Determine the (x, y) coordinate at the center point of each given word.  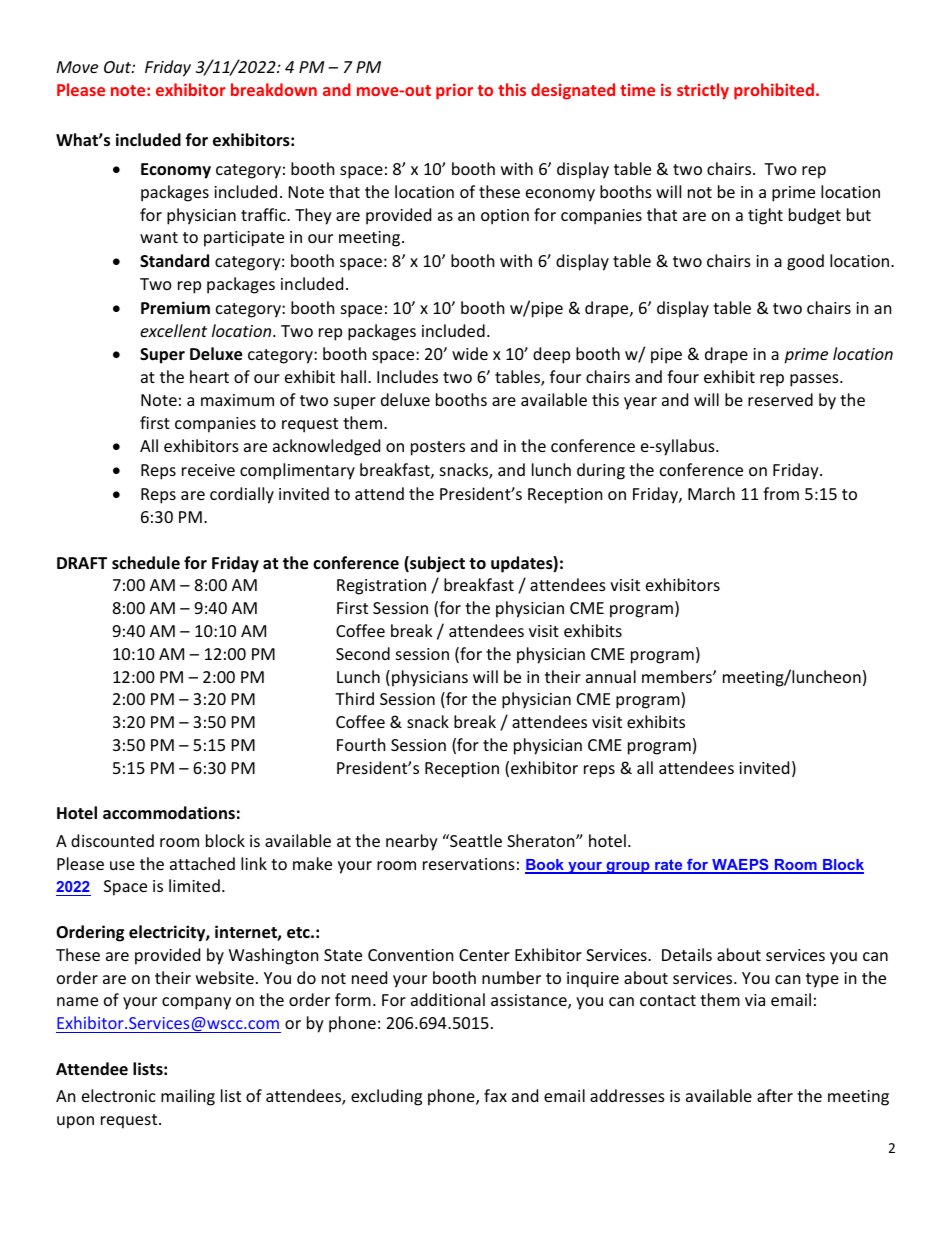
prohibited (774, 91)
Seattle (475, 840)
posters (438, 448)
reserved (780, 399)
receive (208, 470)
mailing (188, 1097)
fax (495, 1095)
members (678, 676)
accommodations (169, 813)
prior (454, 91)
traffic (264, 214)
